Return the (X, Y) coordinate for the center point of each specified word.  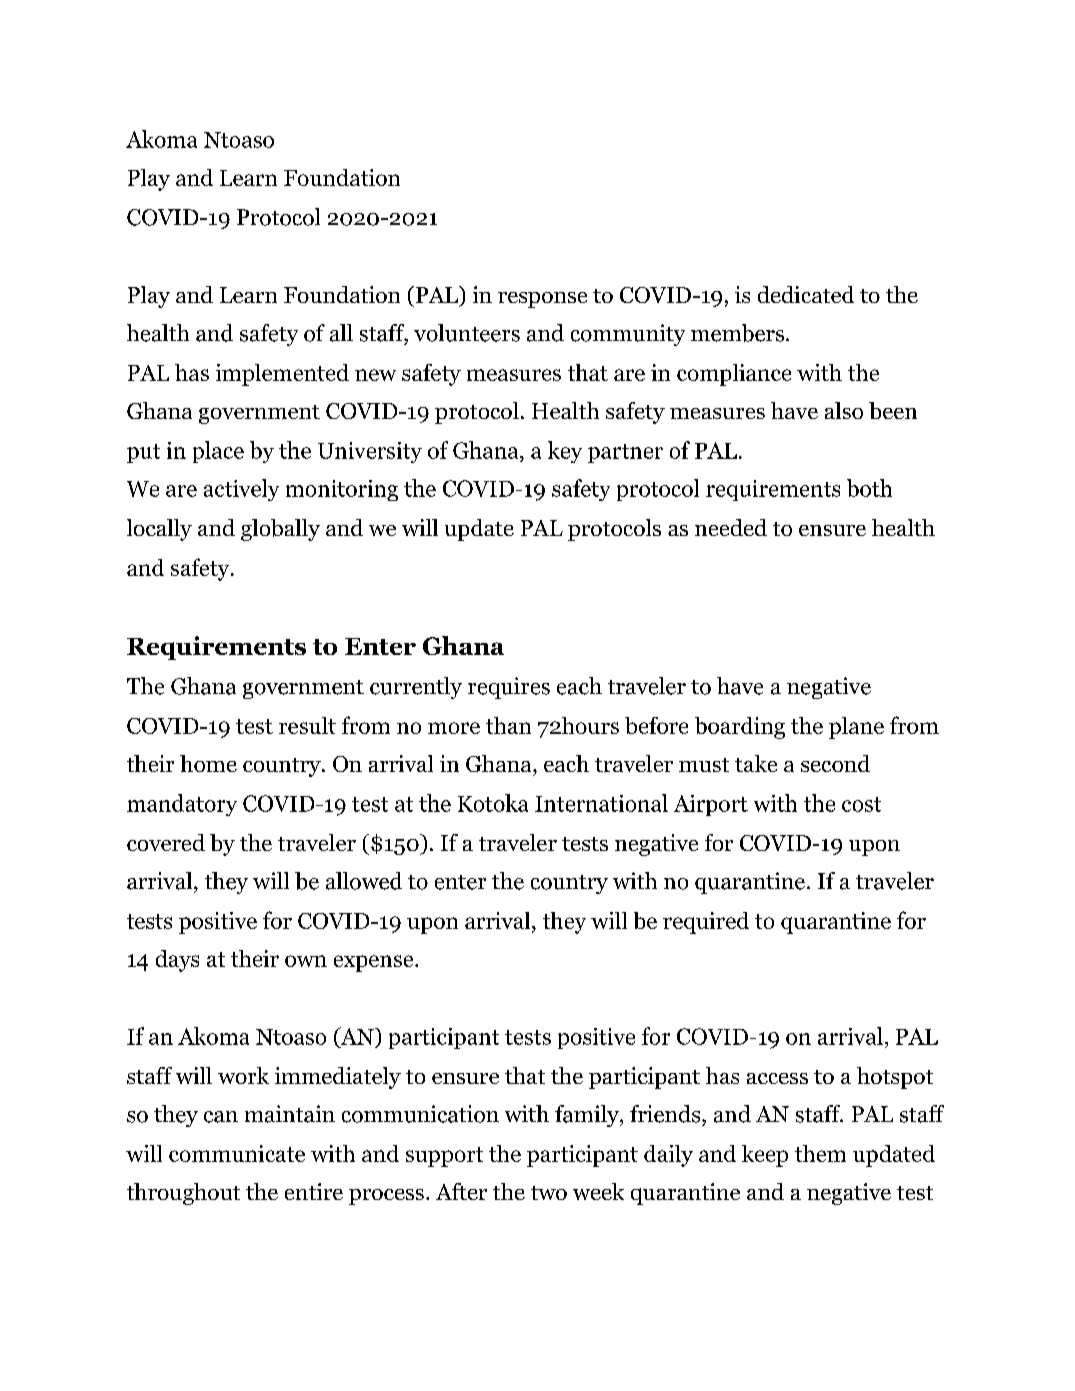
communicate (237, 1153)
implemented (282, 375)
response (542, 300)
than (508, 725)
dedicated (806, 294)
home (208, 763)
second (835, 763)
